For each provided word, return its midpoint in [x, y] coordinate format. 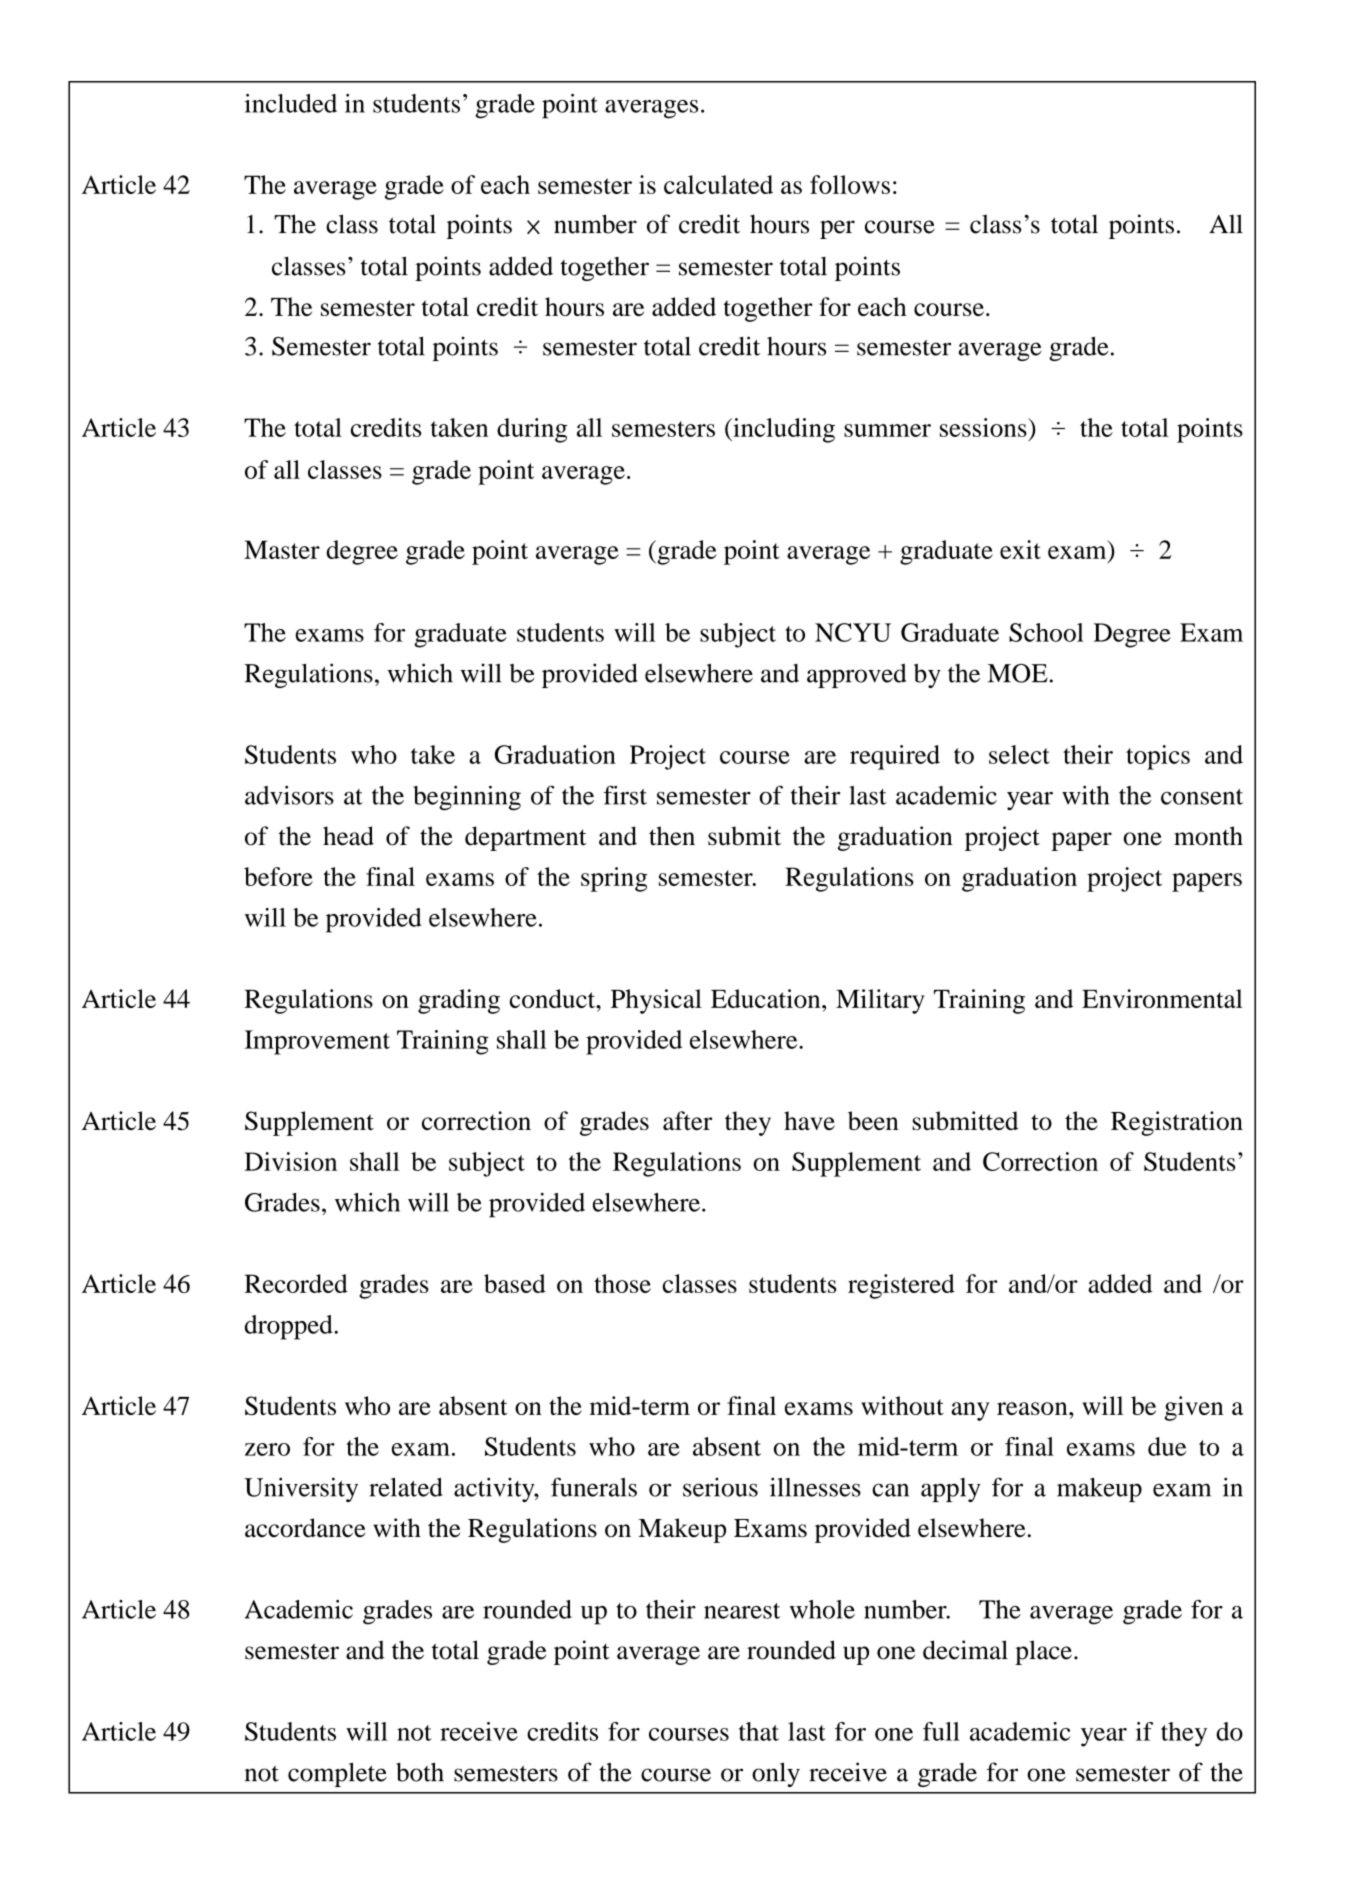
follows [850, 184]
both [420, 1772]
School [1046, 632]
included [290, 103]
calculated [718, 184]
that [759, 1731]
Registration [1177, 1123]
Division [290, 1161]
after [687, 1120]
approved [857, 675]
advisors [289, 795]
